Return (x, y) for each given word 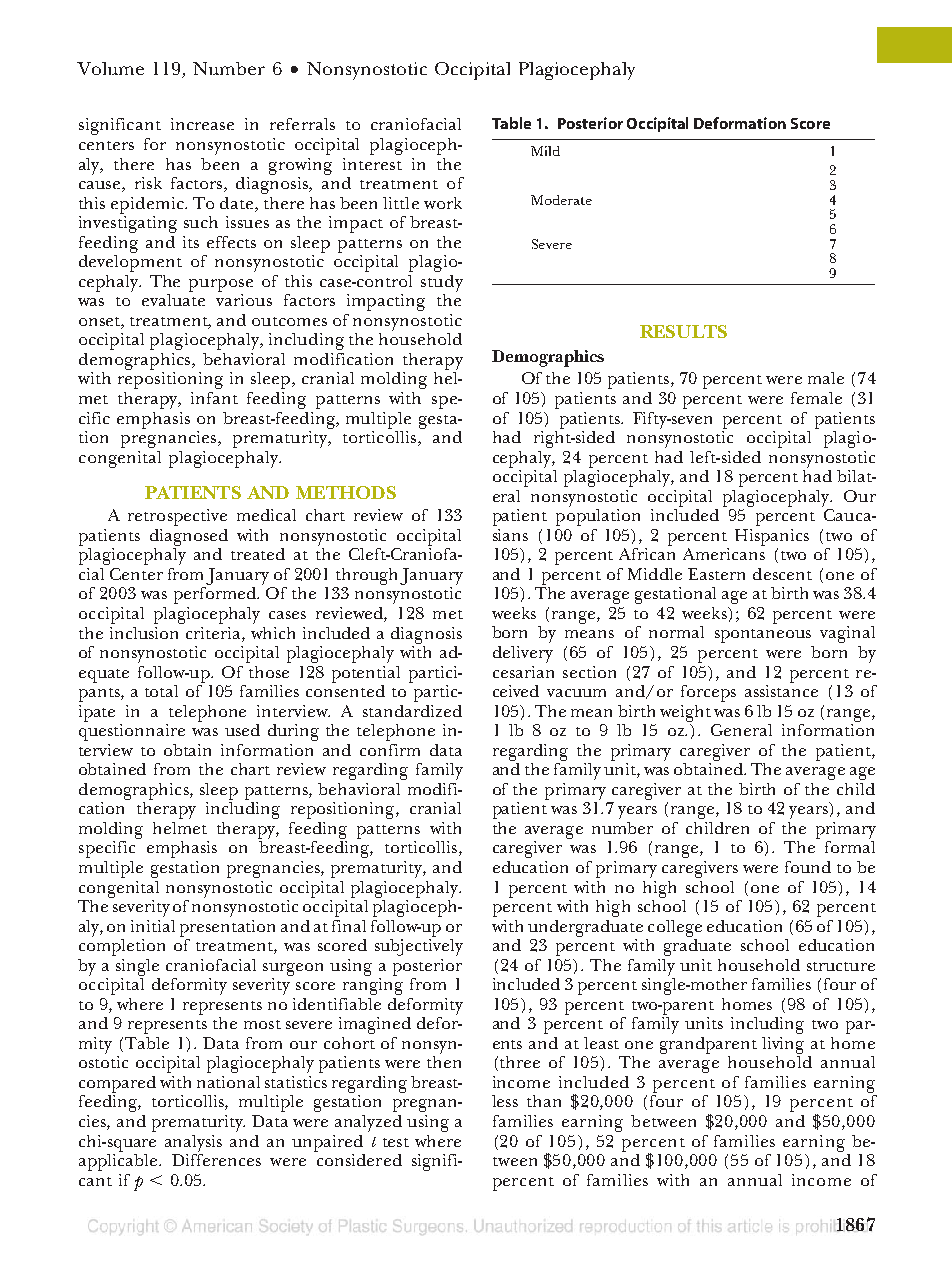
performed (216, 595)
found (808, 867)
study (442, 283)
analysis (193, 1143)
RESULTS (683, 331)
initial (153, 926)
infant (214, 398)
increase (202, 124)
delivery (523, 654)
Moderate (561, 200)
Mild (545, 151)
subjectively (419, 946)
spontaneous (763, 636)
